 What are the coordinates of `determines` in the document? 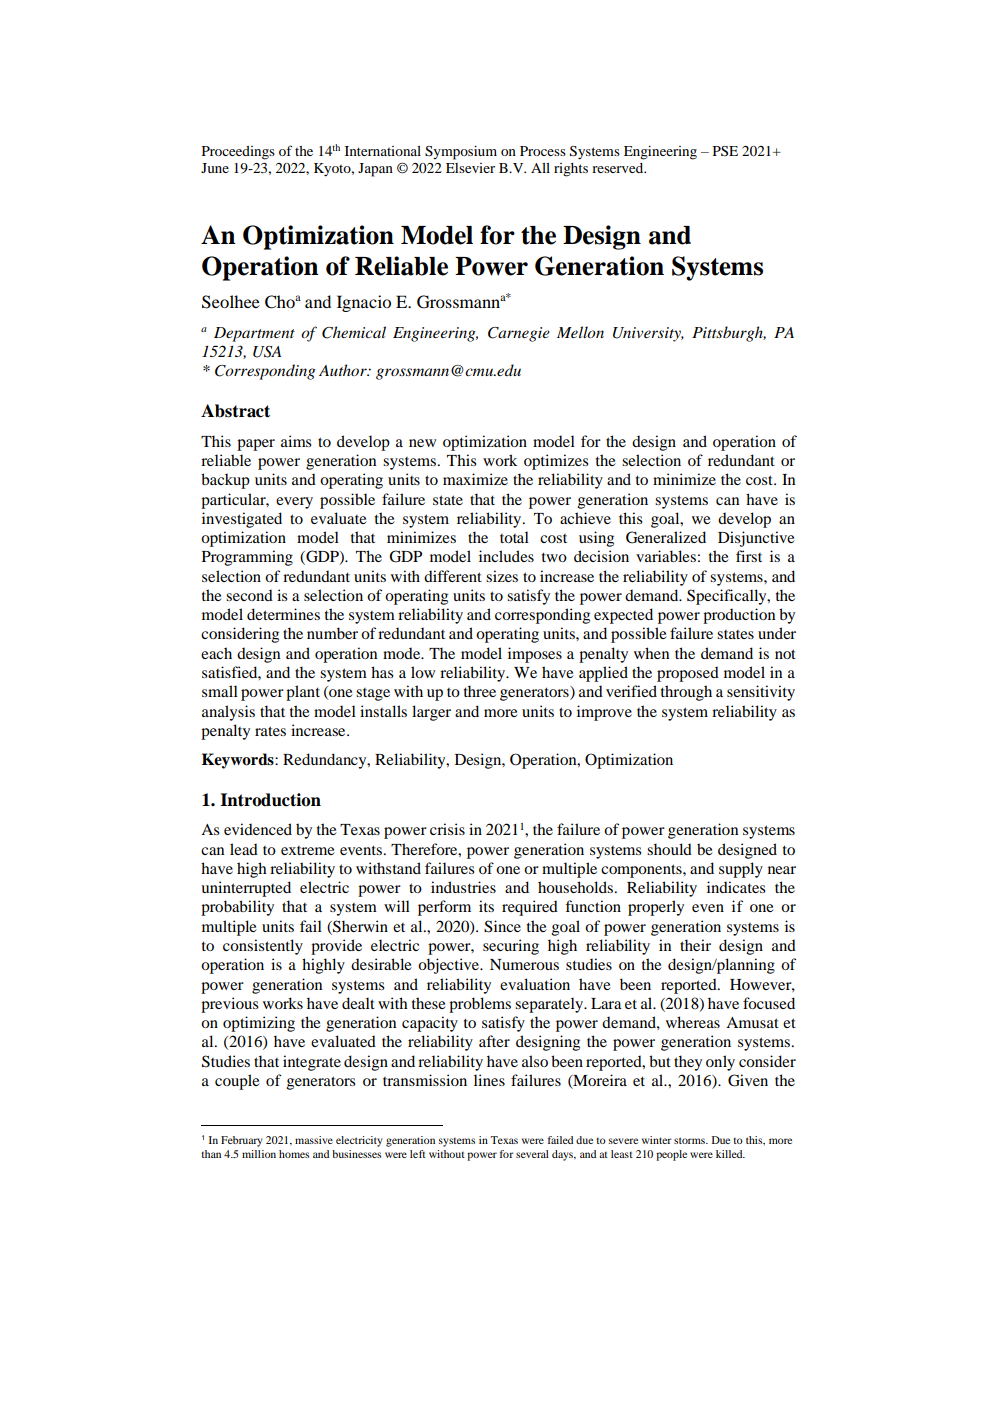 It's located at (283, 614).
